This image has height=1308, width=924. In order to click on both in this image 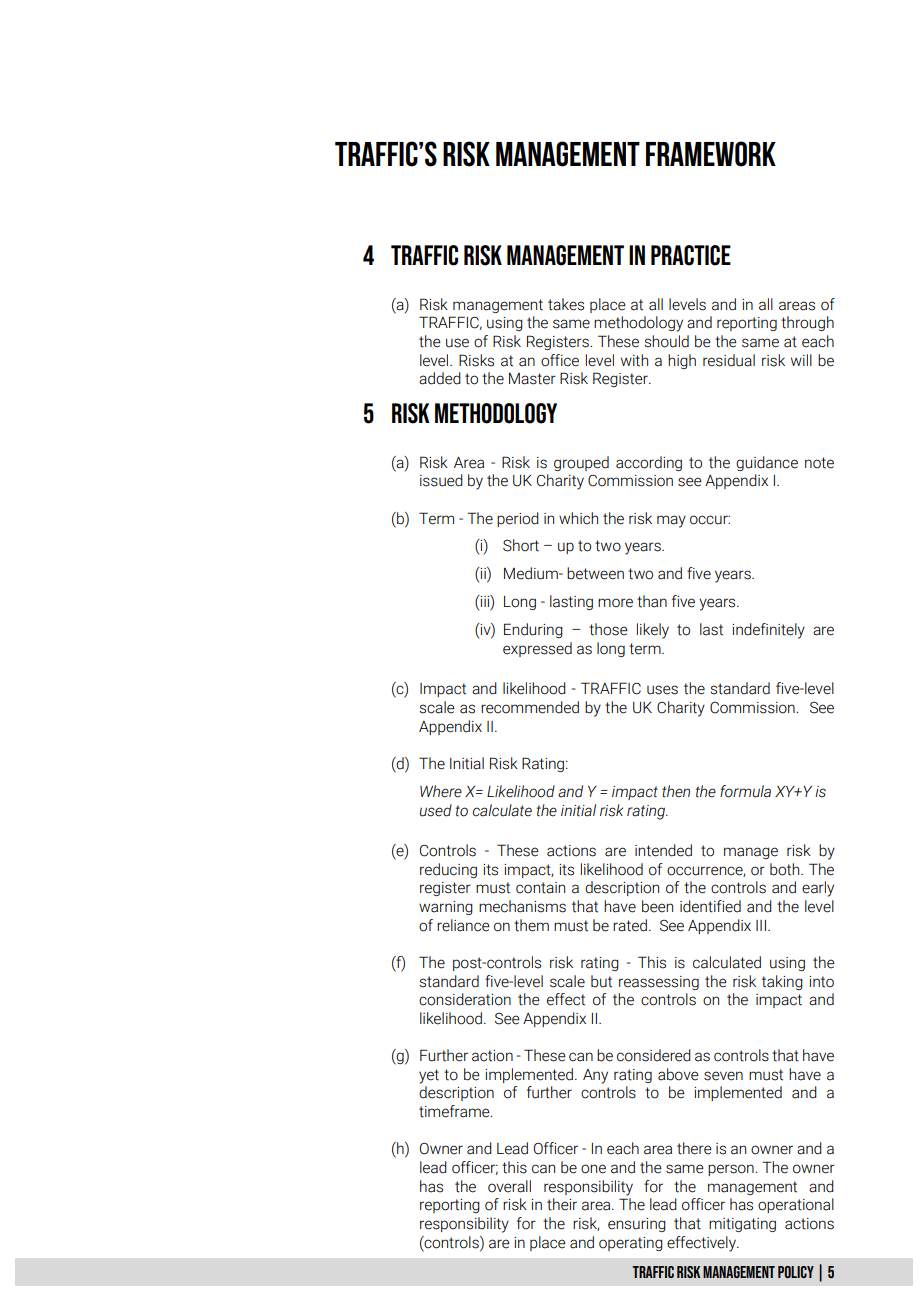, I will do `click(786, 869)`.
